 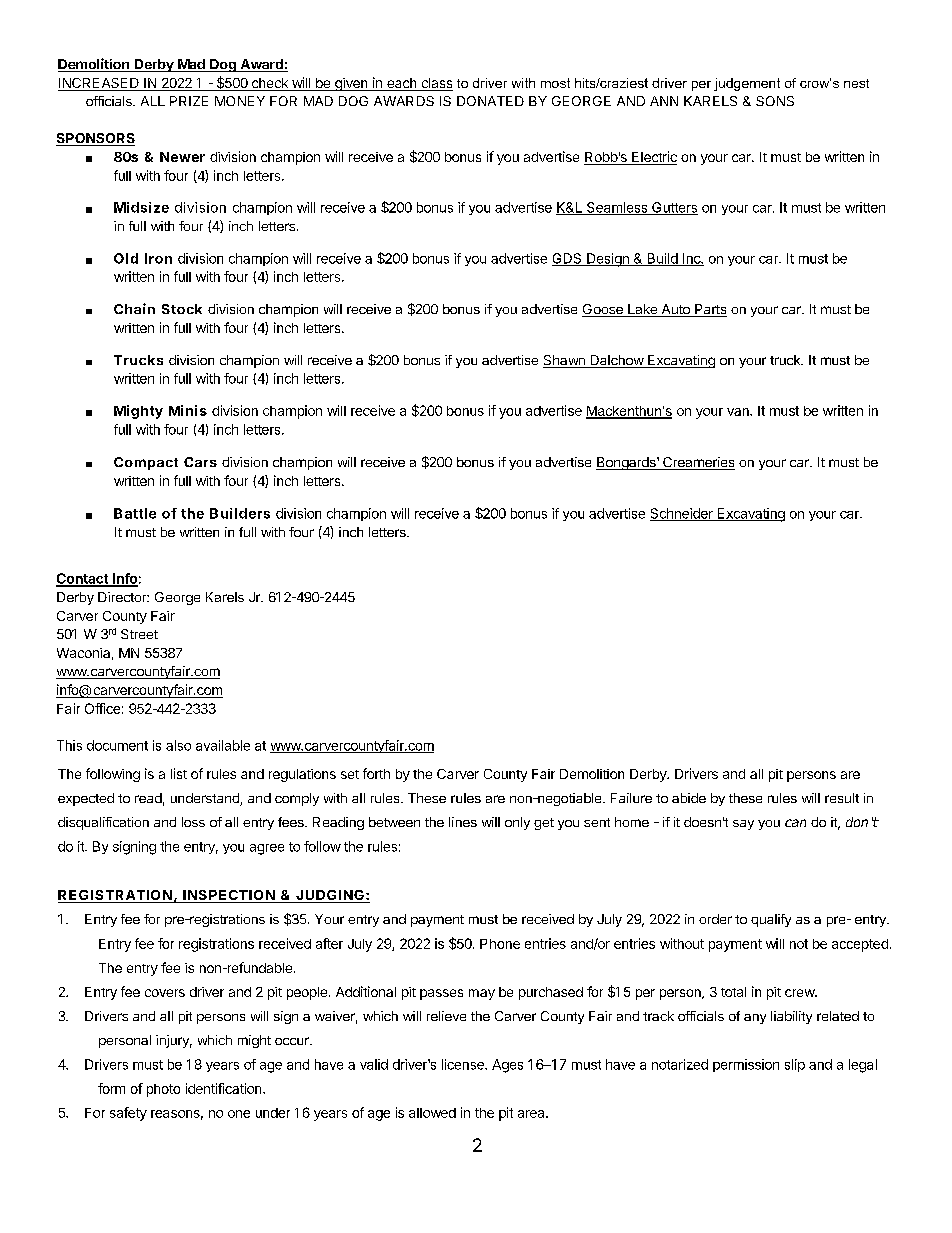 I want to click on license, so click(x=464, y=1064).
